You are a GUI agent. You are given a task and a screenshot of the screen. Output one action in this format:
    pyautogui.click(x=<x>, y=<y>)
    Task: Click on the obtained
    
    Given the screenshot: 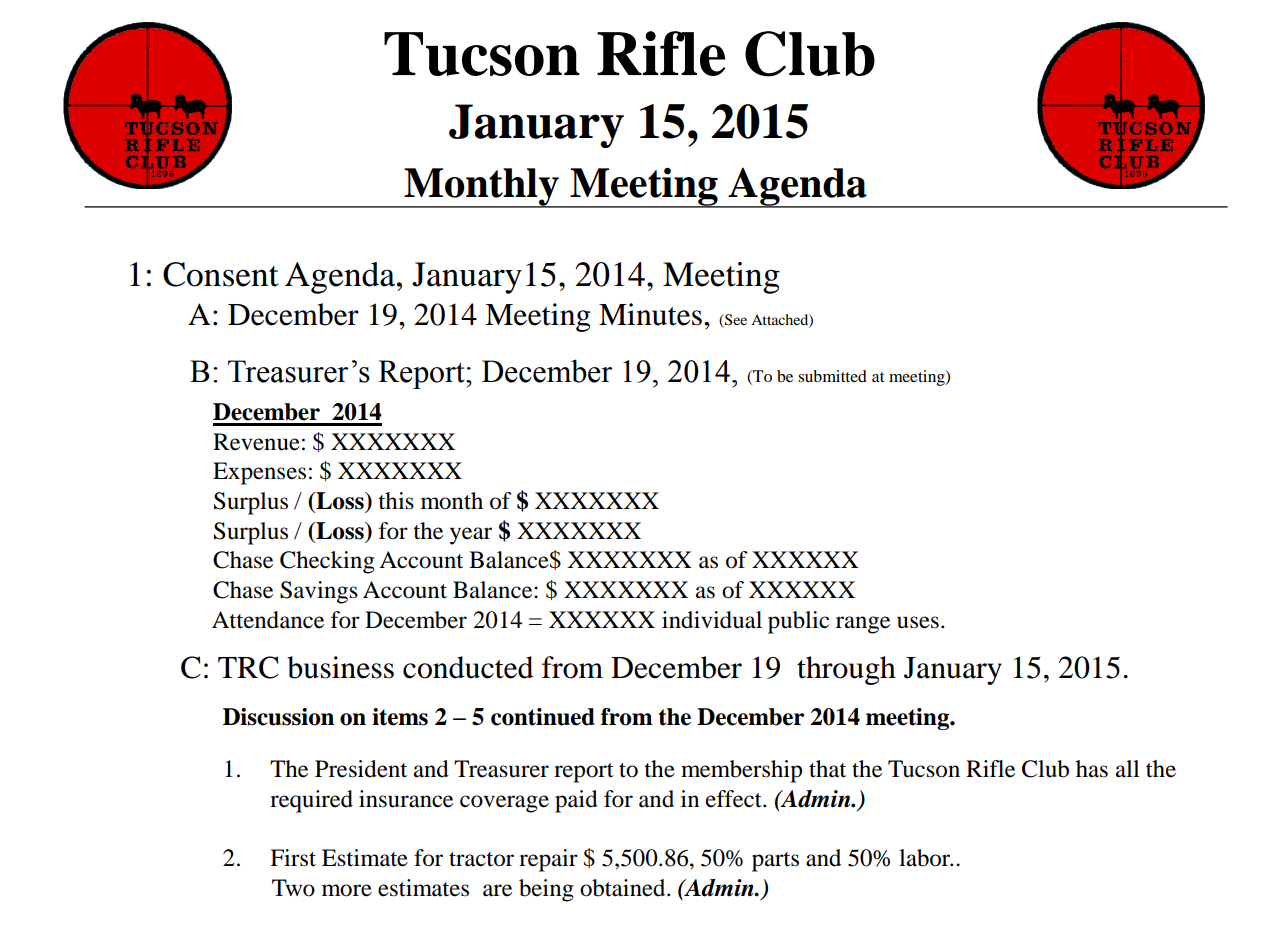 What is the action you would take?
    pyautogui.click(x=624, y=888)
